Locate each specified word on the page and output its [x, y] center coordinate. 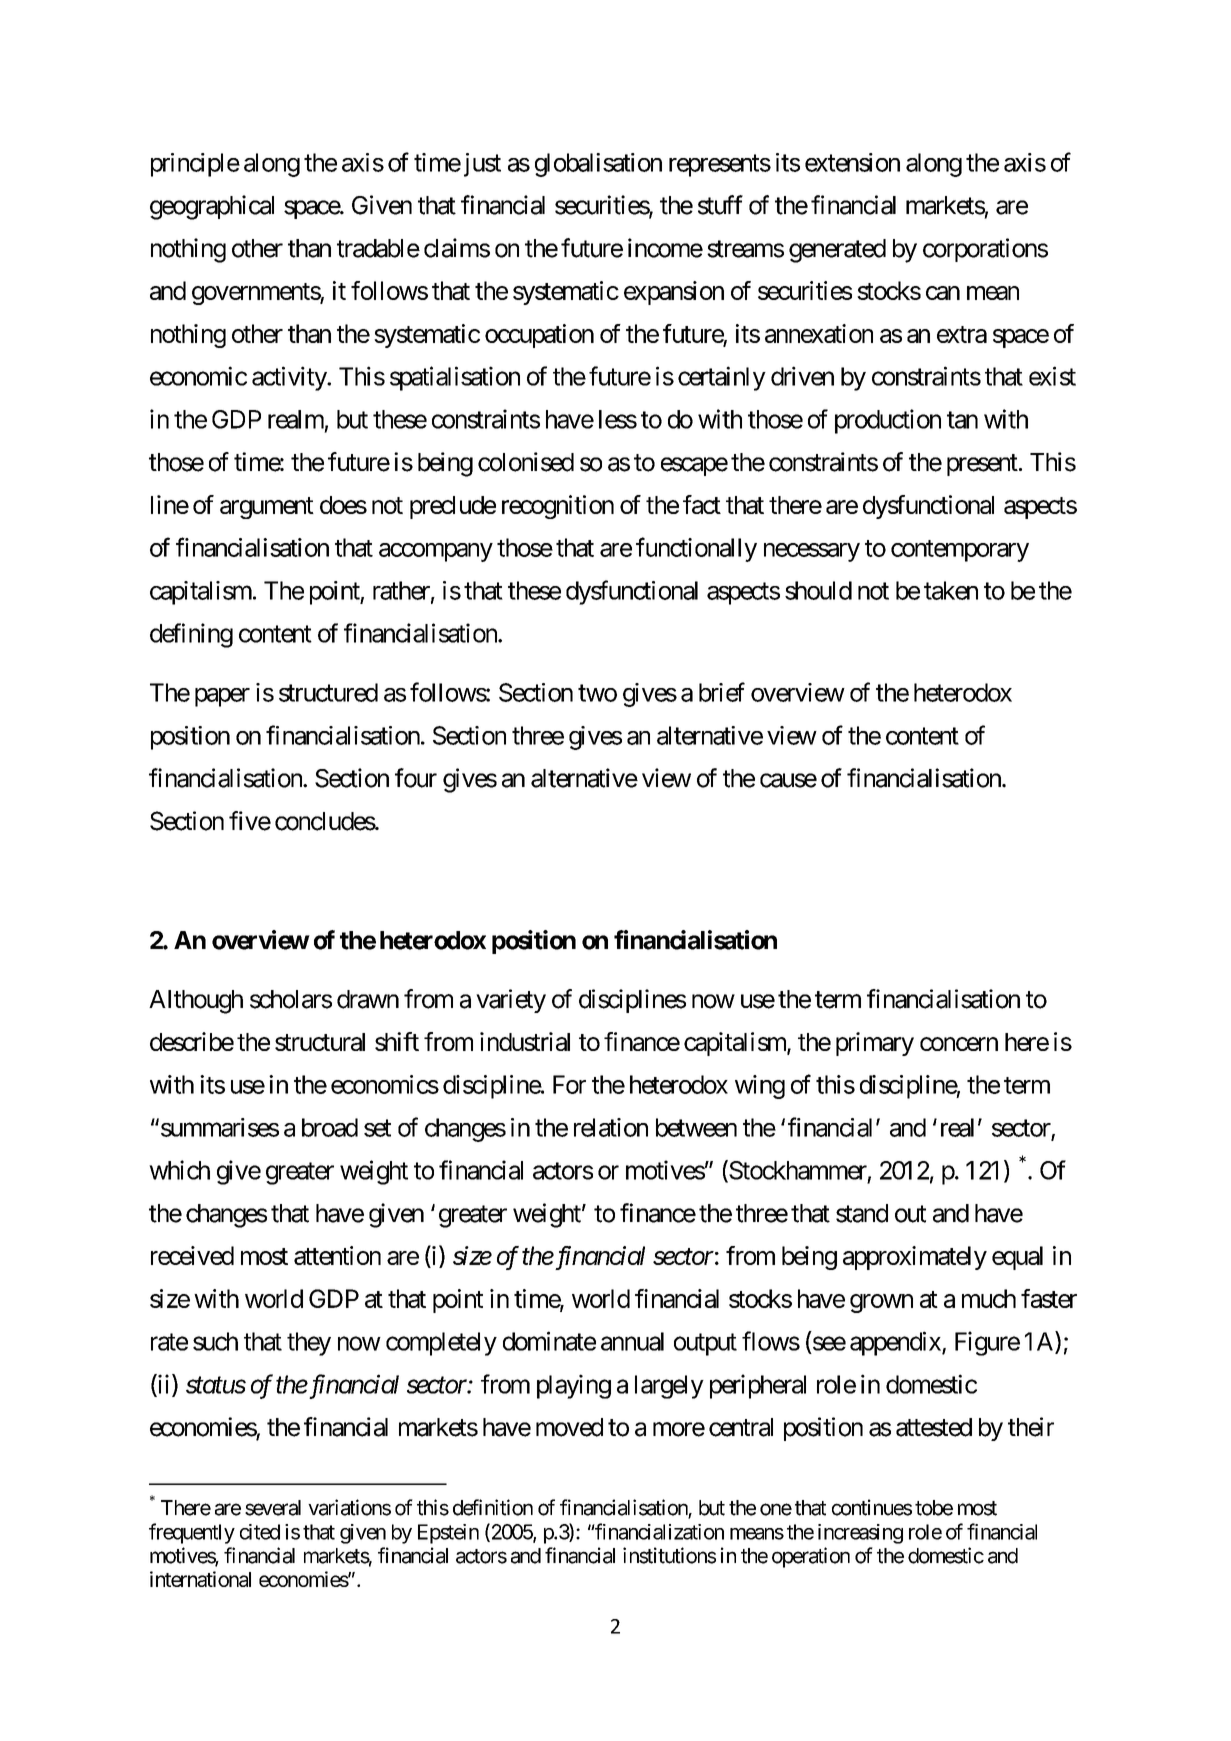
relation [611, 1127]
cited [260, 1532]
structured [328, 692]
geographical [212, 207]
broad [330, 1127]
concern [959, 1044]
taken [951, 590]
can [943, 293]
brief [722, 692]
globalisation [598, 165]
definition [493, 1507]
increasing [860, 1534]
